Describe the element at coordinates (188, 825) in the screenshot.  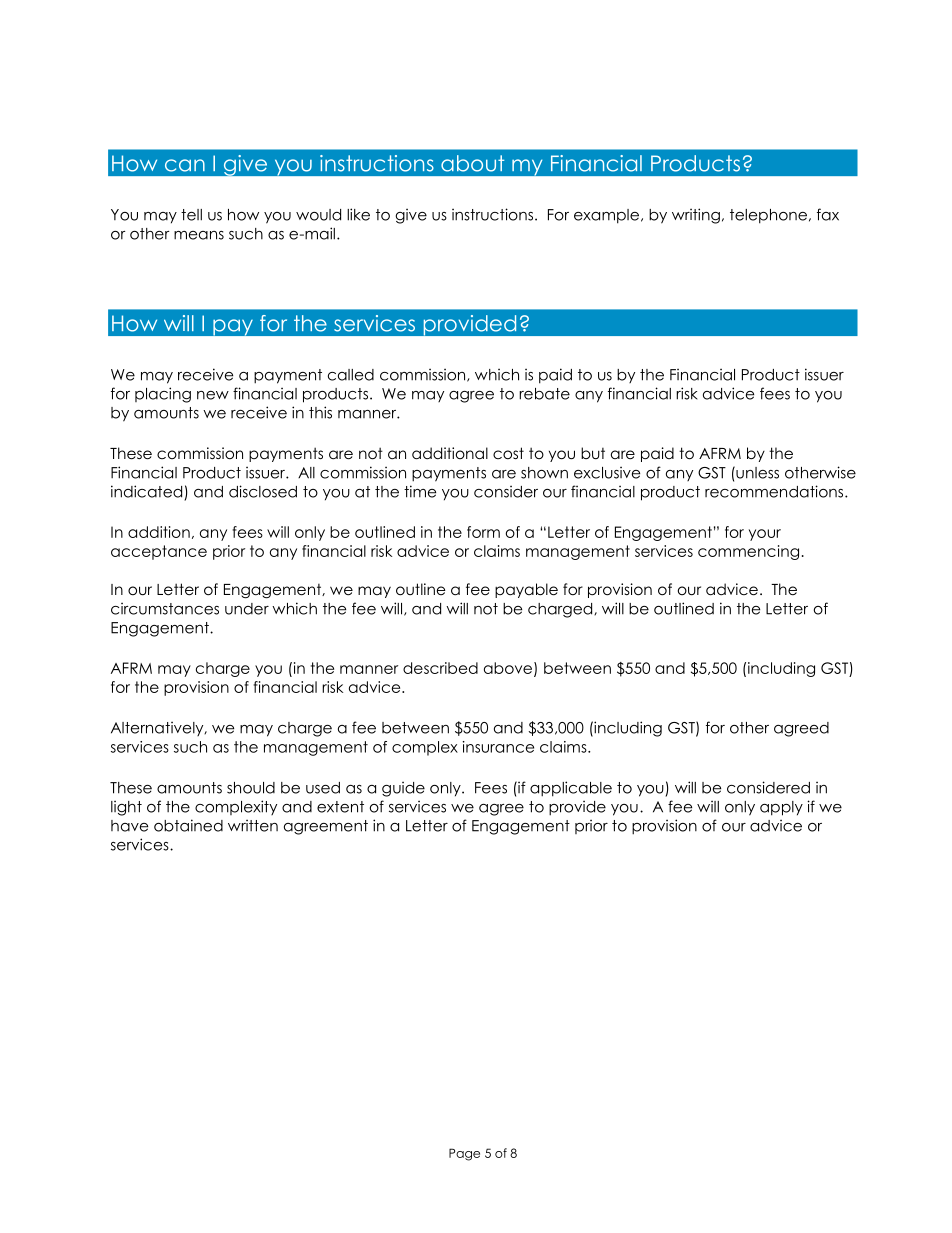
I see `obtained` at that location.
